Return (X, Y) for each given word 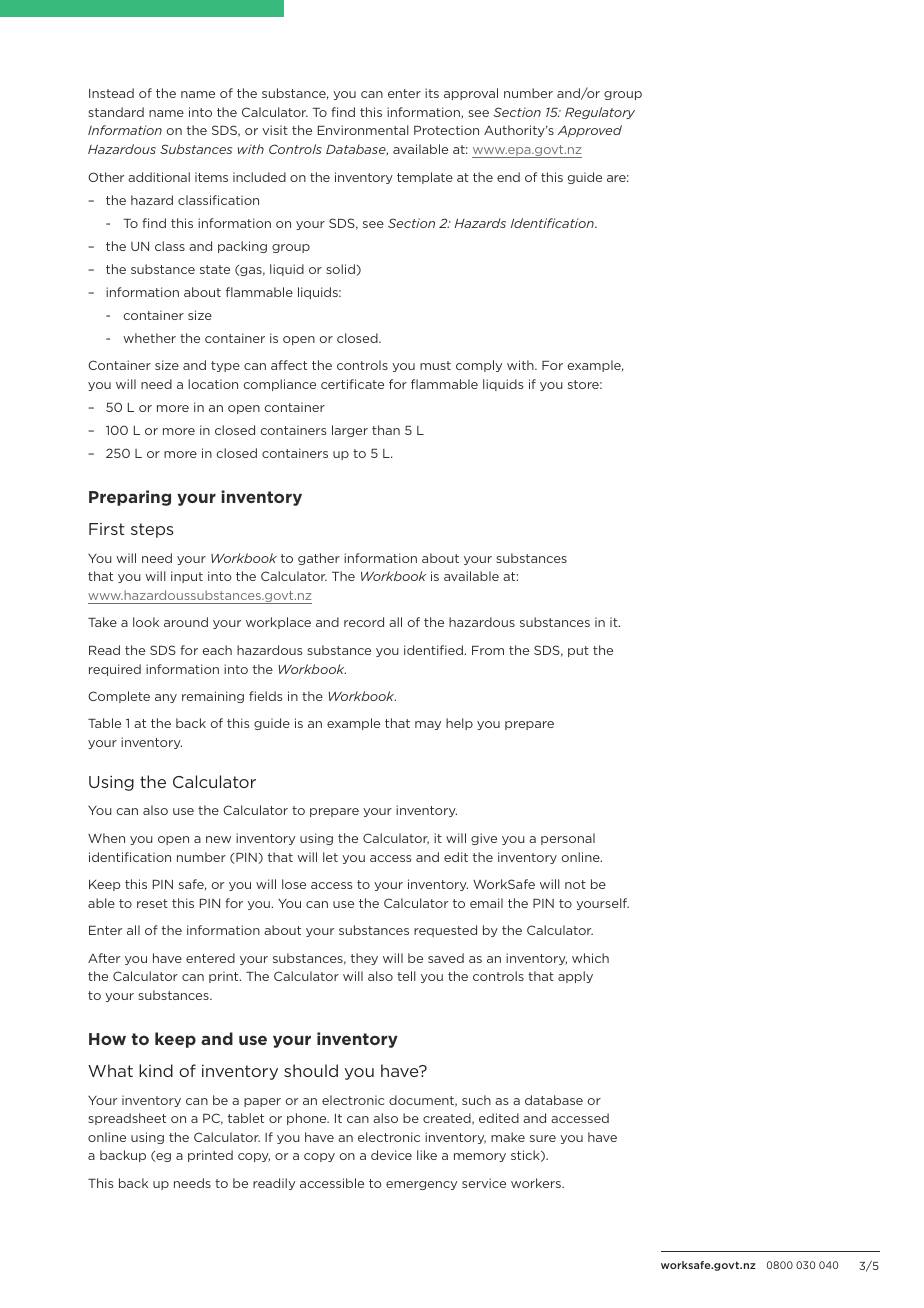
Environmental (363, 130)
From (488, 650)
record (364, 622)
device (391, 1155)
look (146, 622)
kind (156, 1070)
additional (159, 177)
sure (543, 1138)
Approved (590, 131)
